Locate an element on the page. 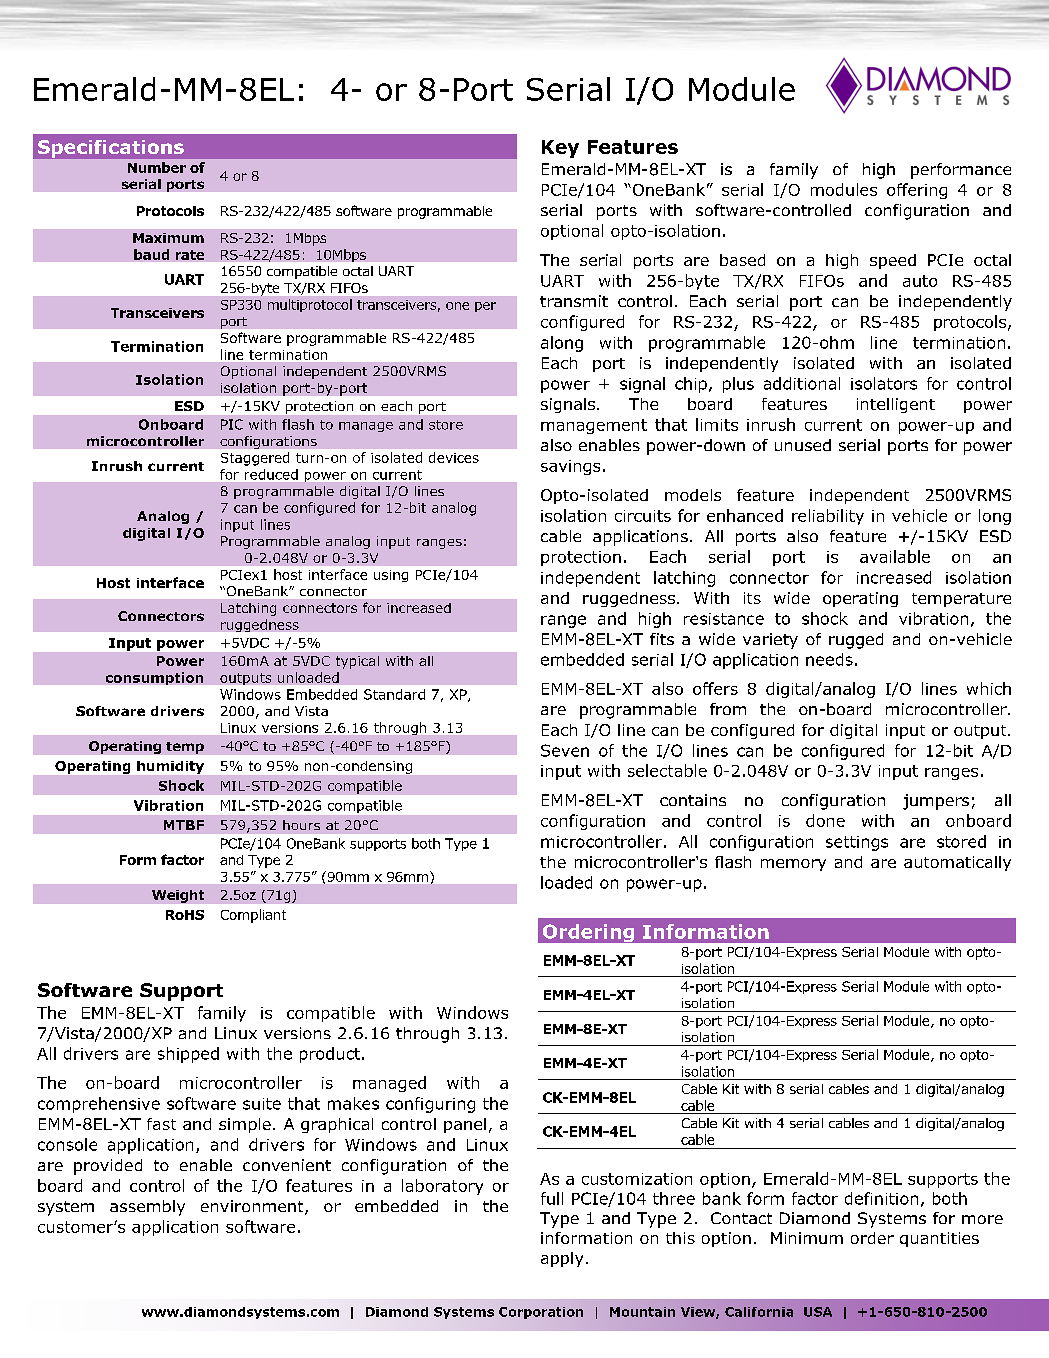 The image size is (1049, 1358). needs is located at coordinates (829, 659).
